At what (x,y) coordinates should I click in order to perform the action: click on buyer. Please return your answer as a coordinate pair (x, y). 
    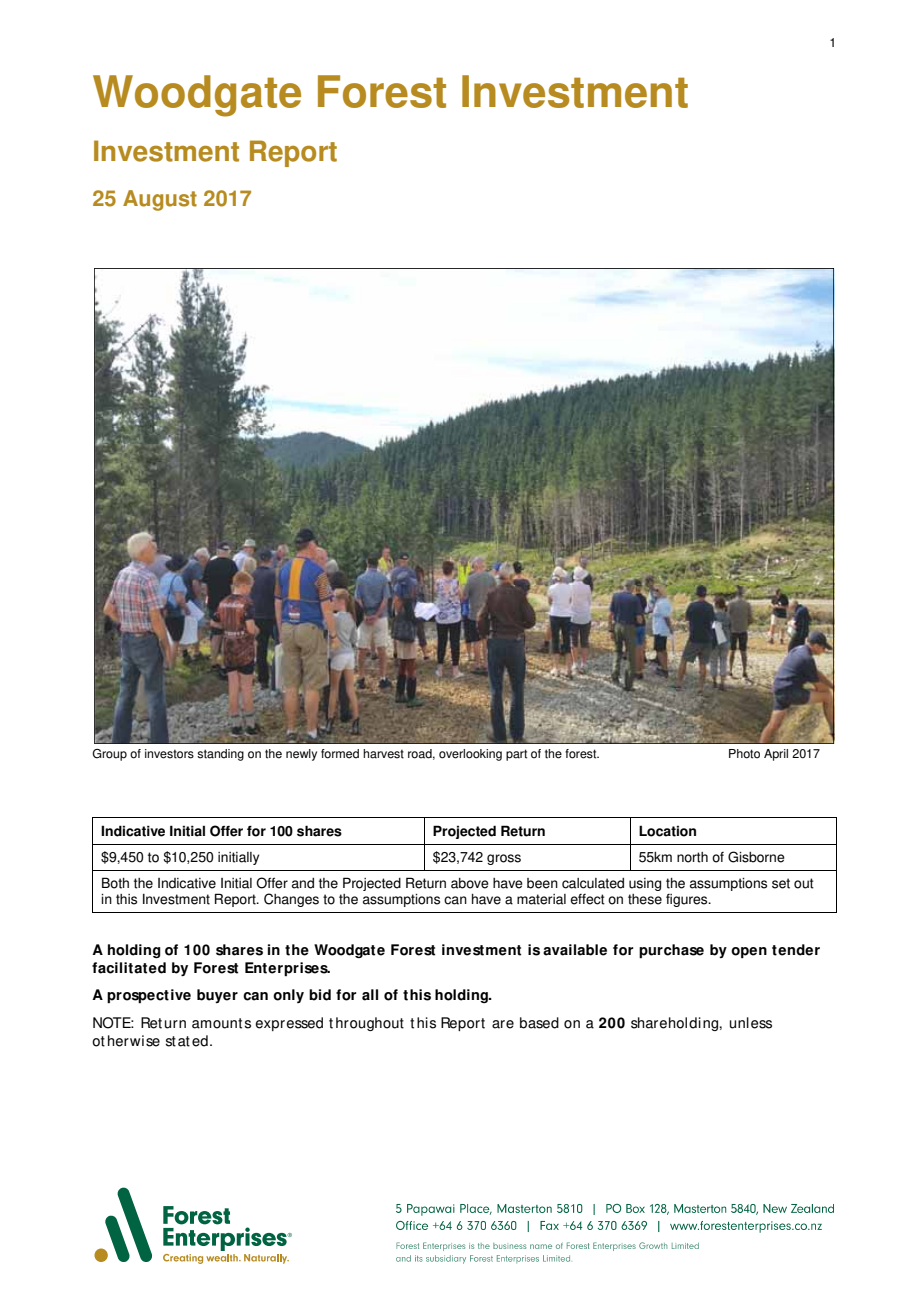
    Looking at the image, I should click on (217, 996).
